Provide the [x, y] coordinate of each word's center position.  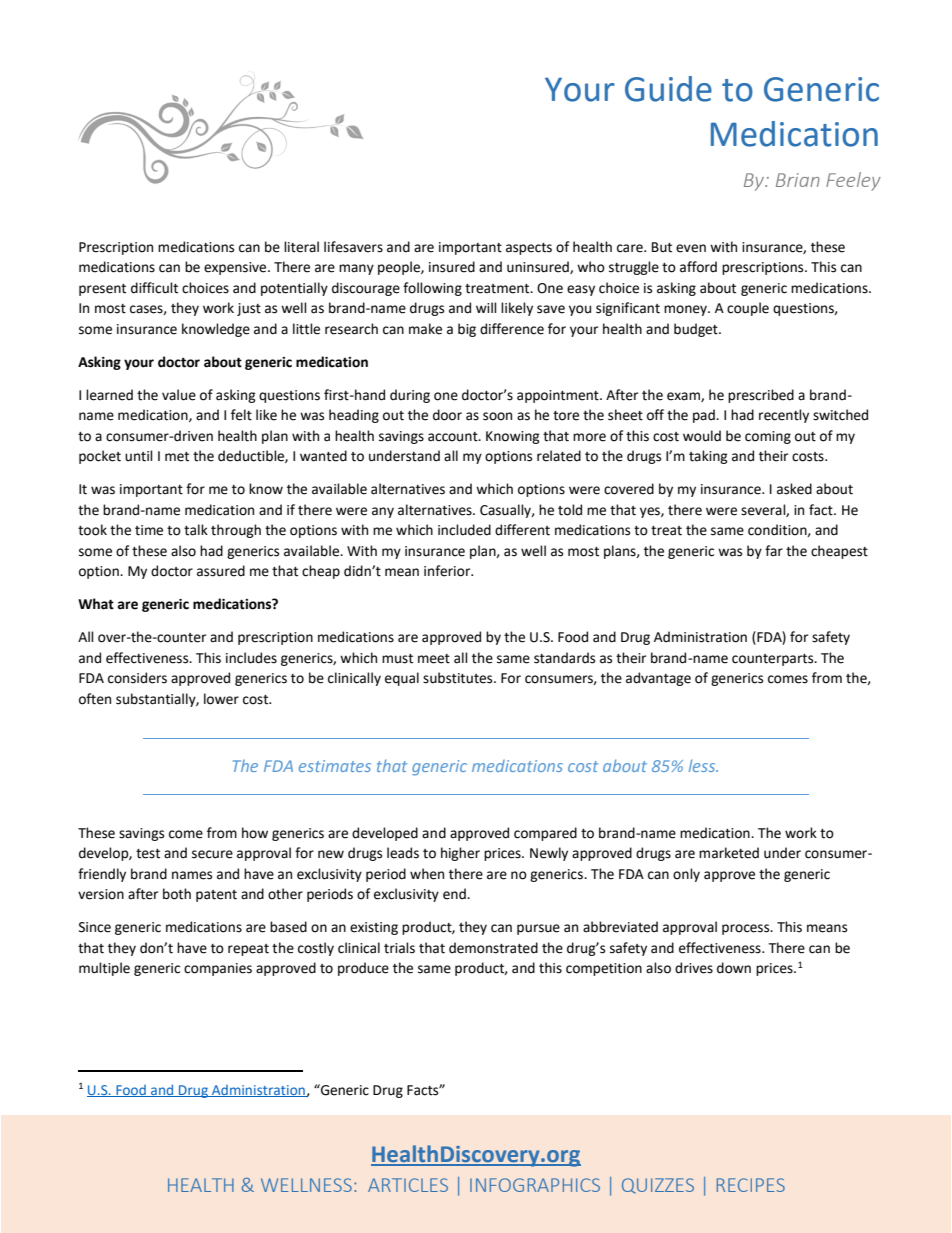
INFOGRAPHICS [535, 1185]
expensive [236, 268]
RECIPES [751, 1185]
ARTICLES [408, 1185]
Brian [798, 180]
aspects [529, 249]
